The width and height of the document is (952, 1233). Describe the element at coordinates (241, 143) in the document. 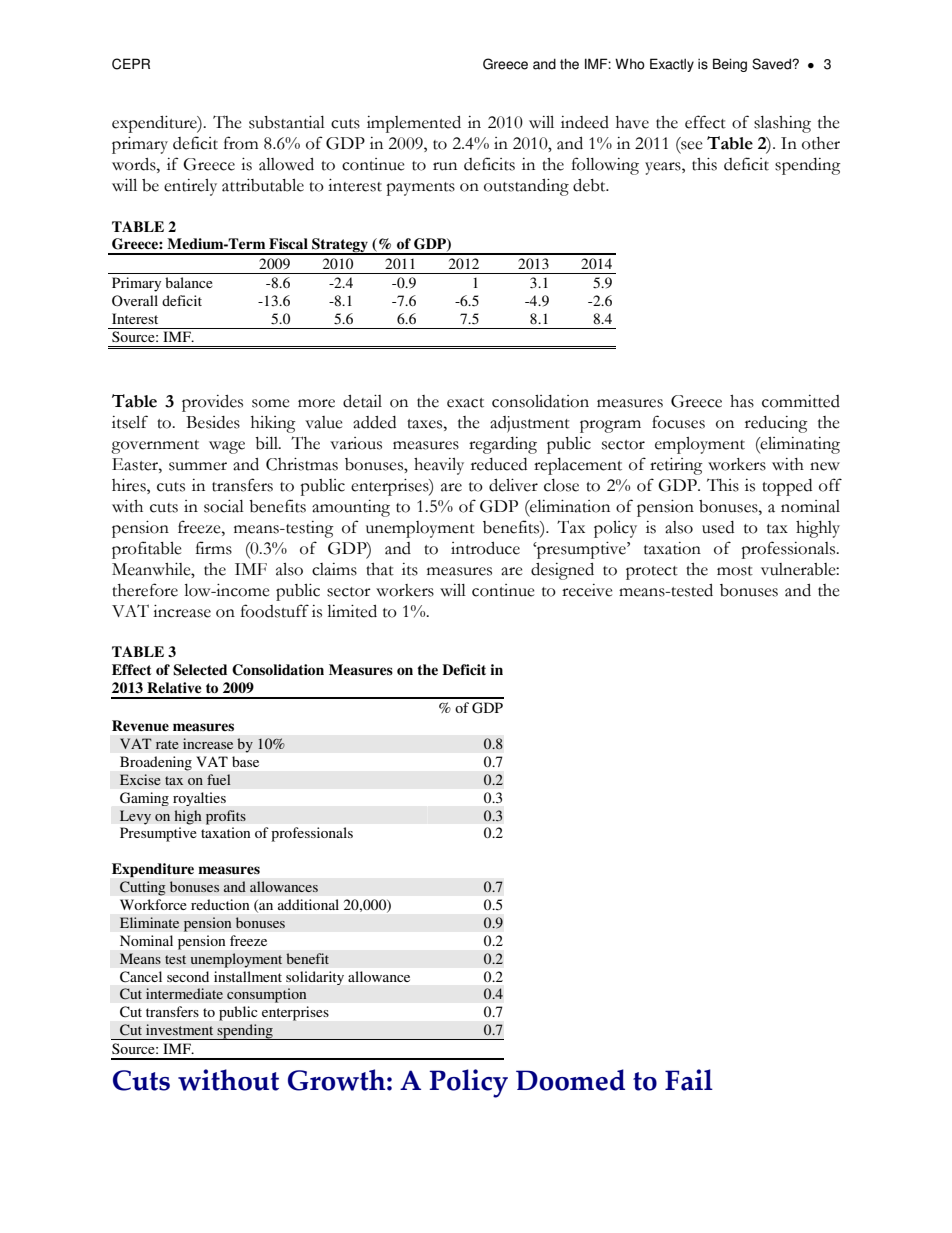

I see `from` at that location.
